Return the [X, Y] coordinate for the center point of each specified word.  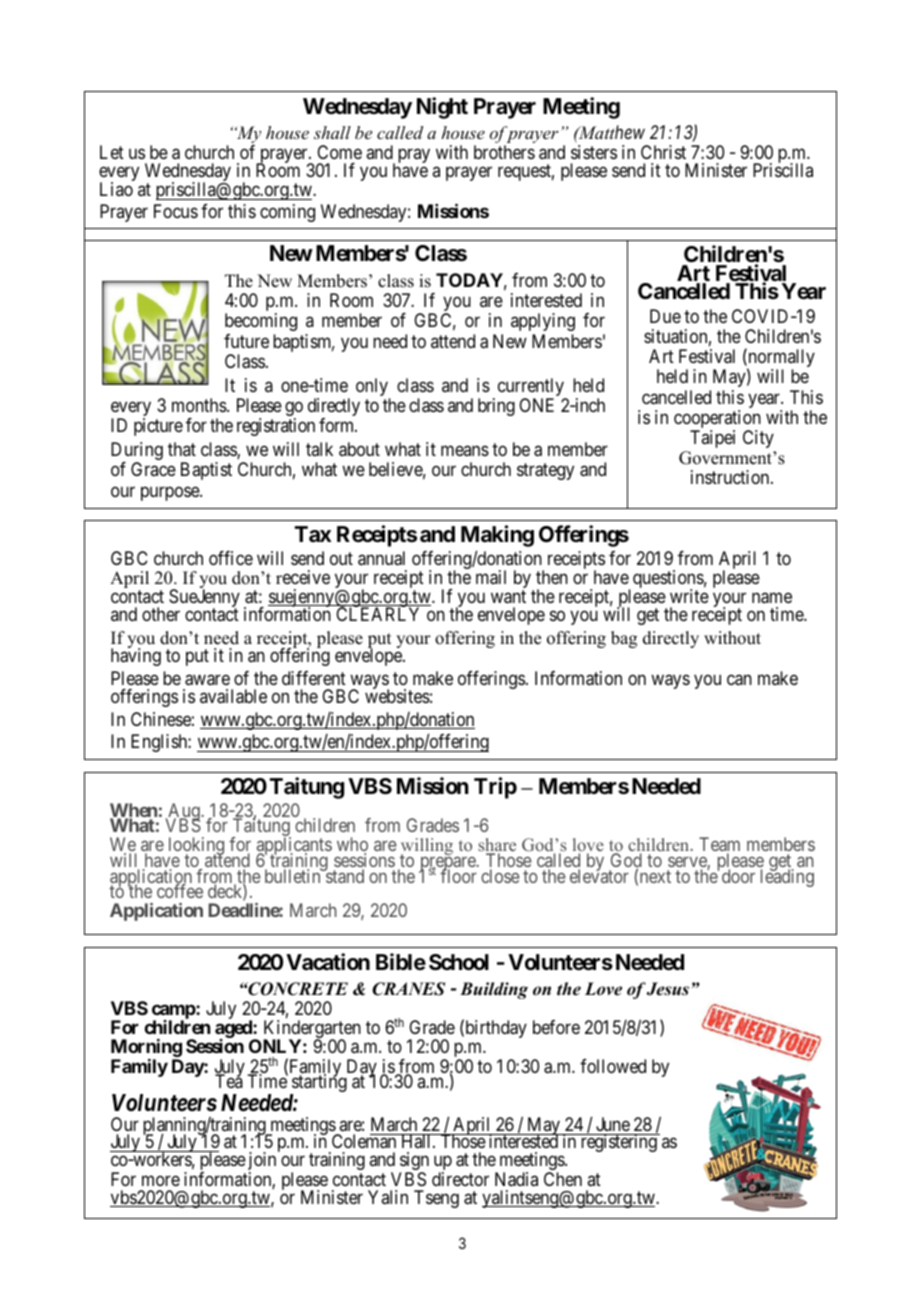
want [508, 597]
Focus [176, 211]
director [460, 1179]
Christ [663, 152]
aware [207, 680]
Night [442, 108]
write [689, 596]
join [262, 1162]
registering [618, 1143]
